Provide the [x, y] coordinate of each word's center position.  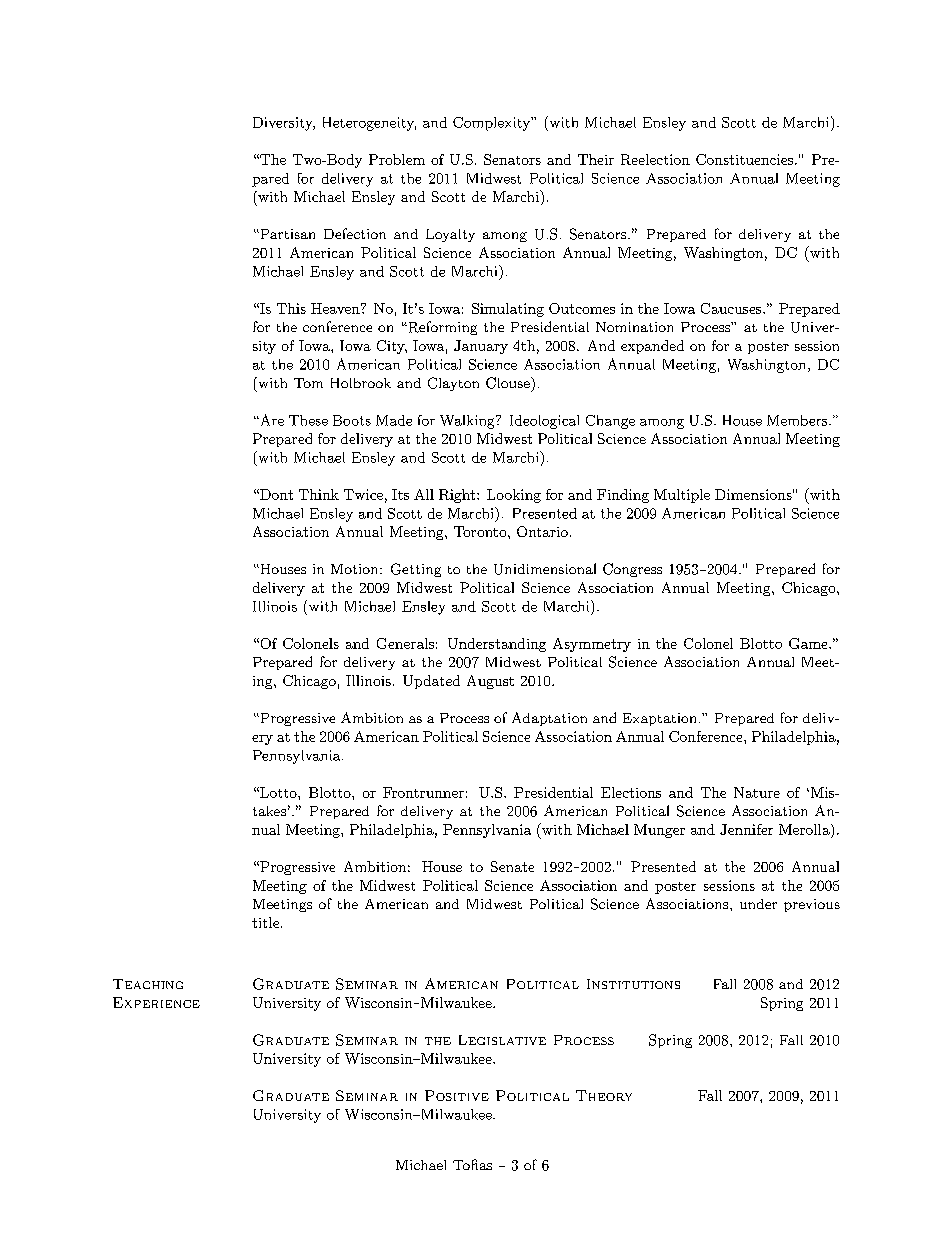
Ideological [544, 422]
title [267, 922]
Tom [308, 383]
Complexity [492, 124]
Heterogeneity [369, 124]
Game [808, 643]
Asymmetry [592, 645]
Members [797, 420]
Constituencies [744, 159]
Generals [405, 643]
